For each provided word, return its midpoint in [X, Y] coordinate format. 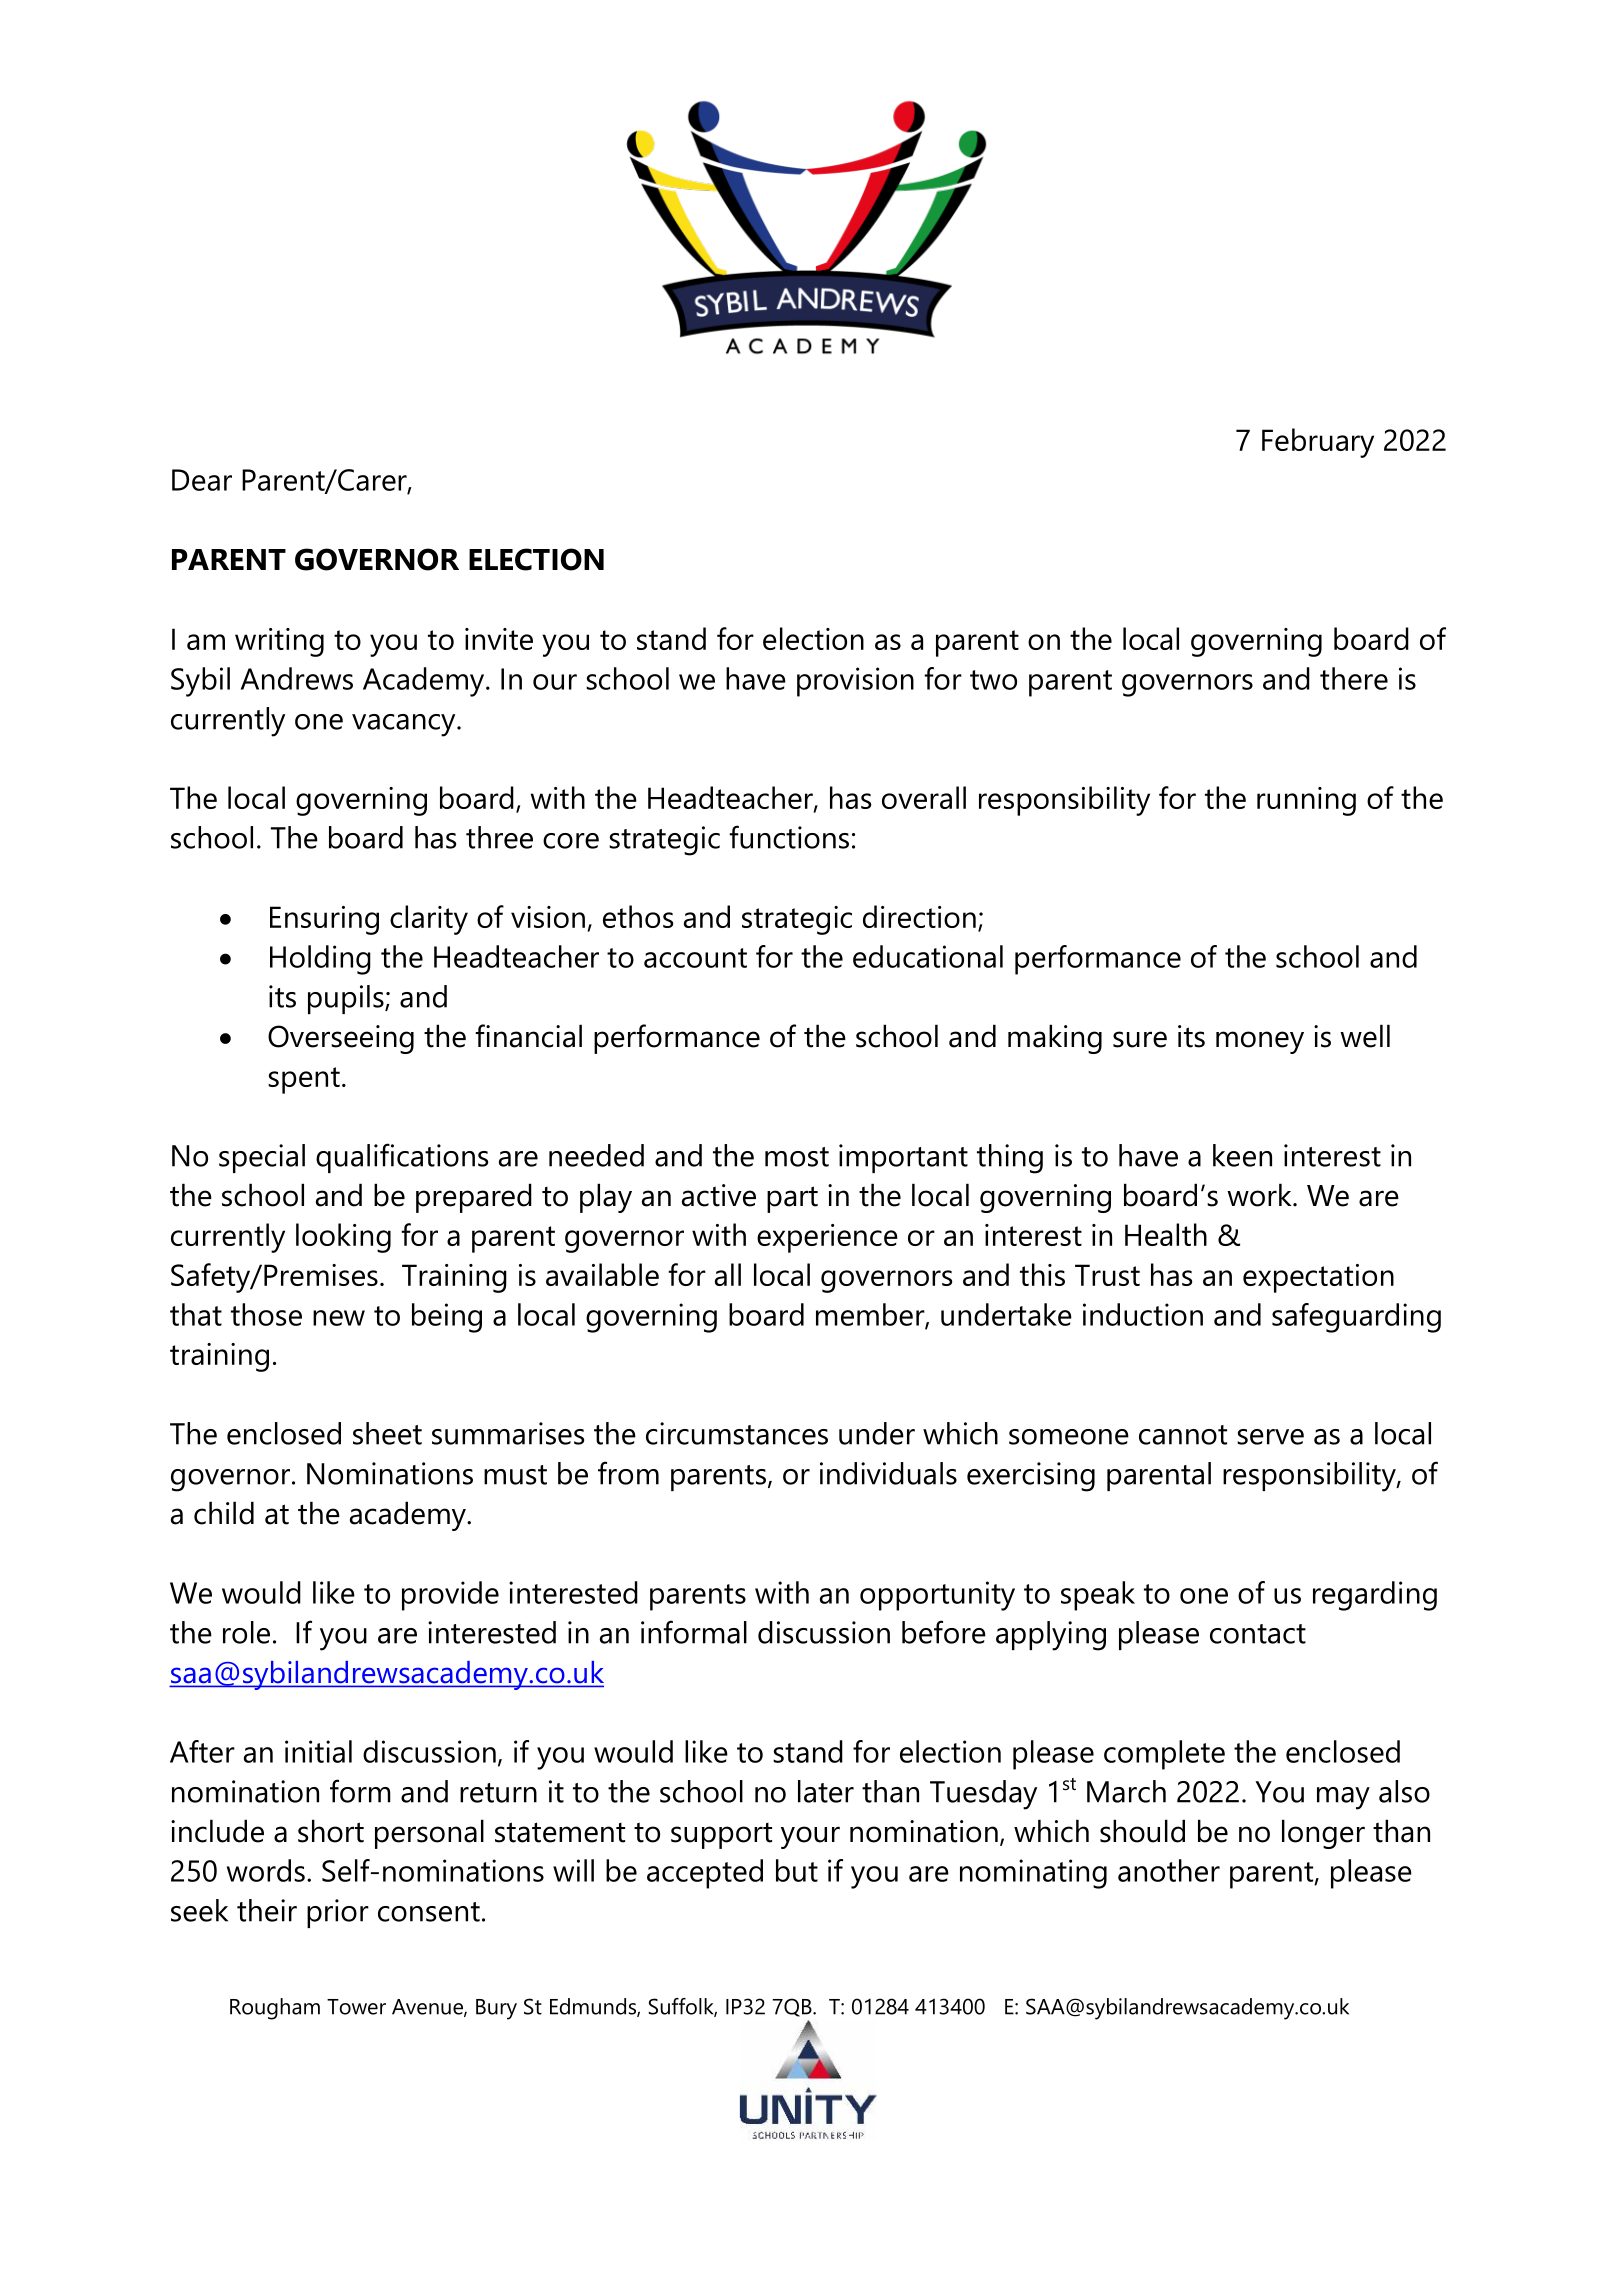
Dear [202, 480]
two [993, 680]
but [797, 1870]
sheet [387, 1433]
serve [1270, 1437]
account [695, 958]
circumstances [737, 1433]
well [1365, 1036]
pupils [347, 999]
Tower [356, 2007]
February [1318, 443]
